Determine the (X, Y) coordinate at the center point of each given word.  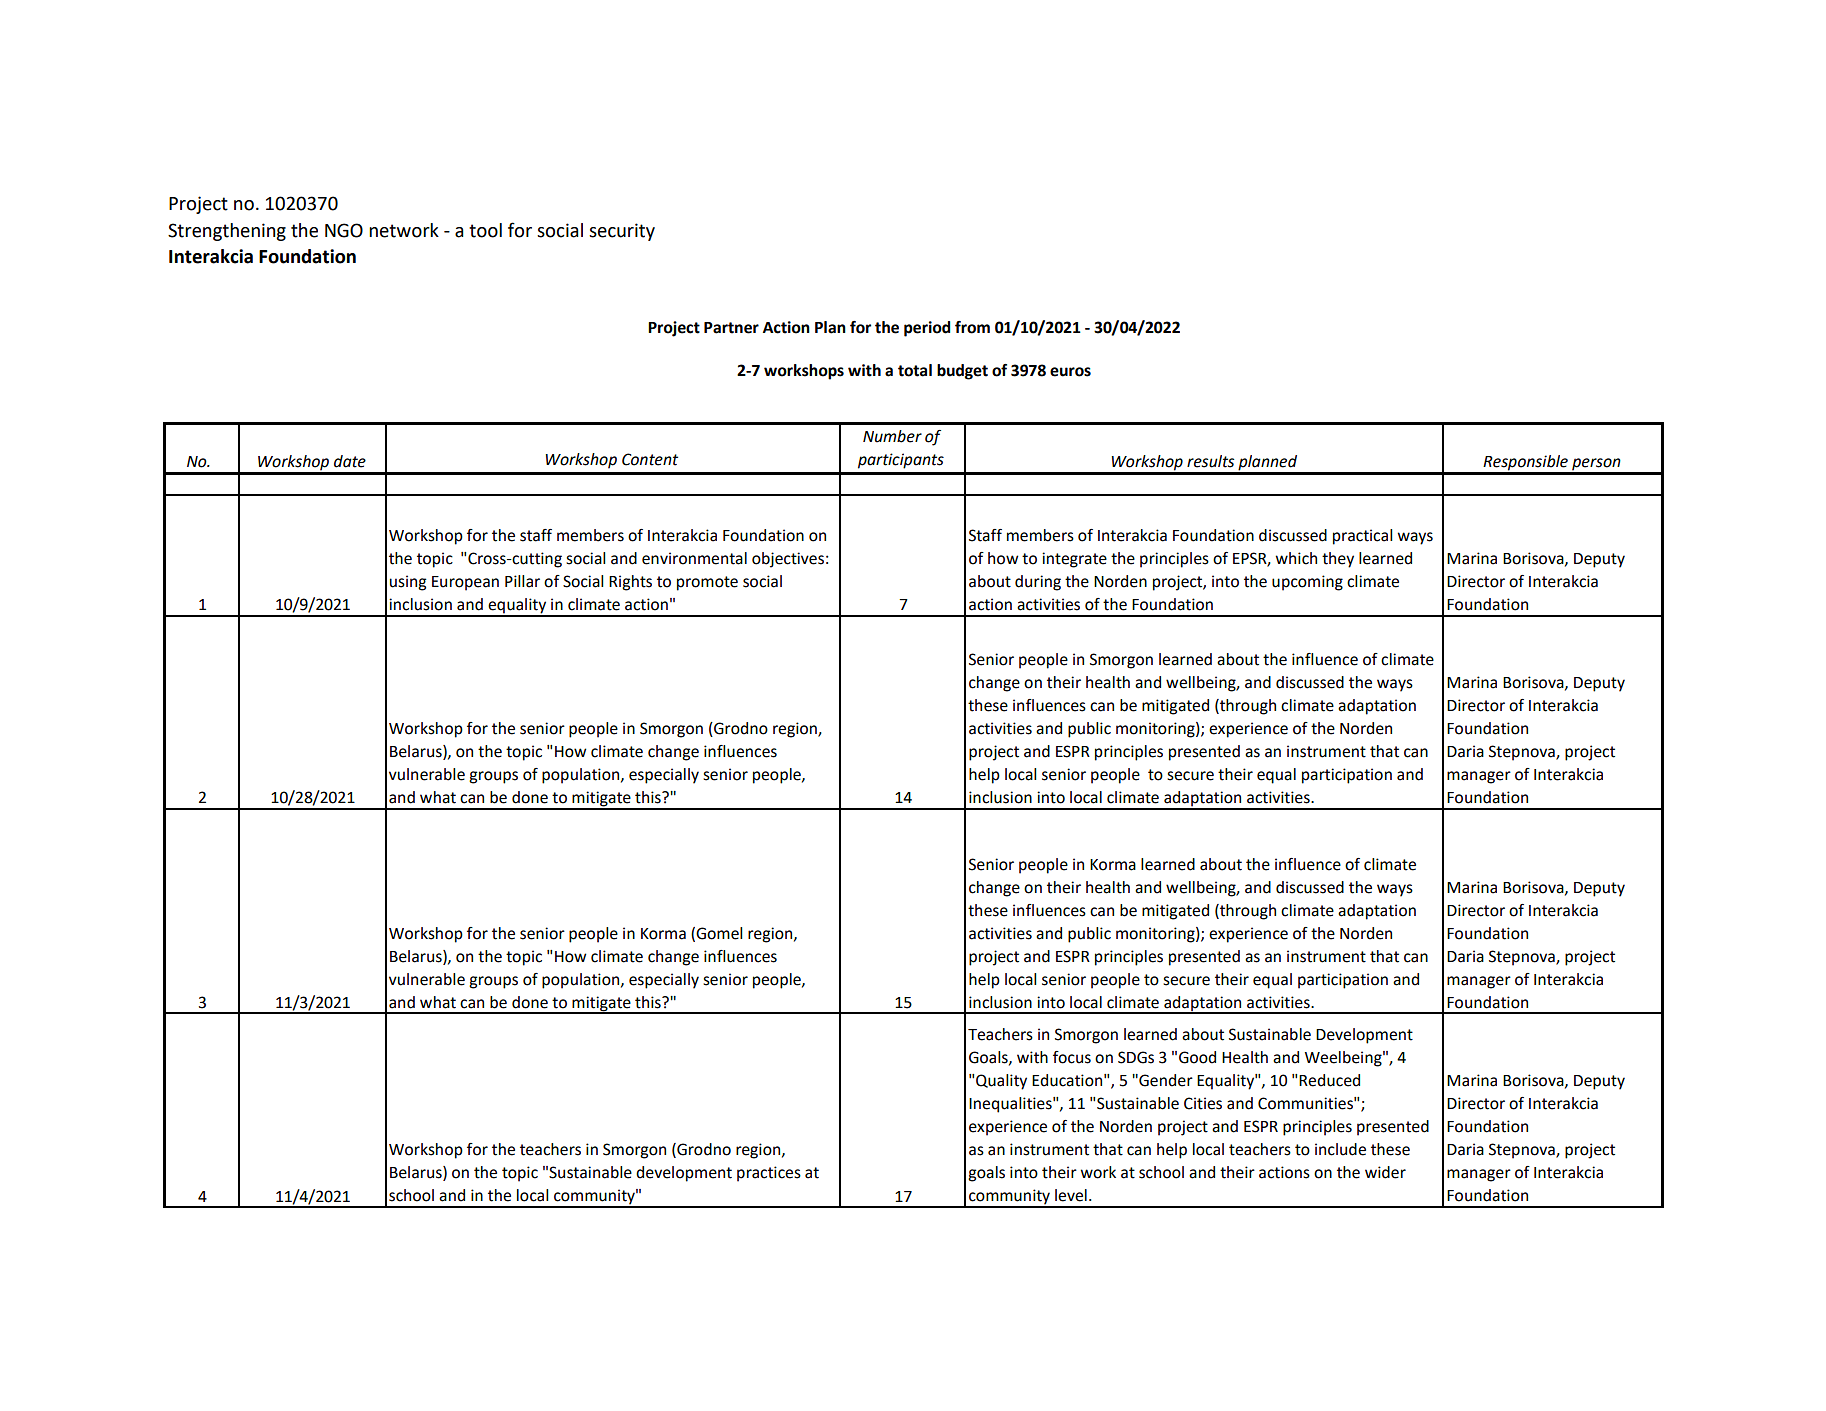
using (408, 583)
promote (707, 583)
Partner (731, 328)
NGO (344, 230)
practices (769, 1174)
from (972, 327)
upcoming (1307, 583)
